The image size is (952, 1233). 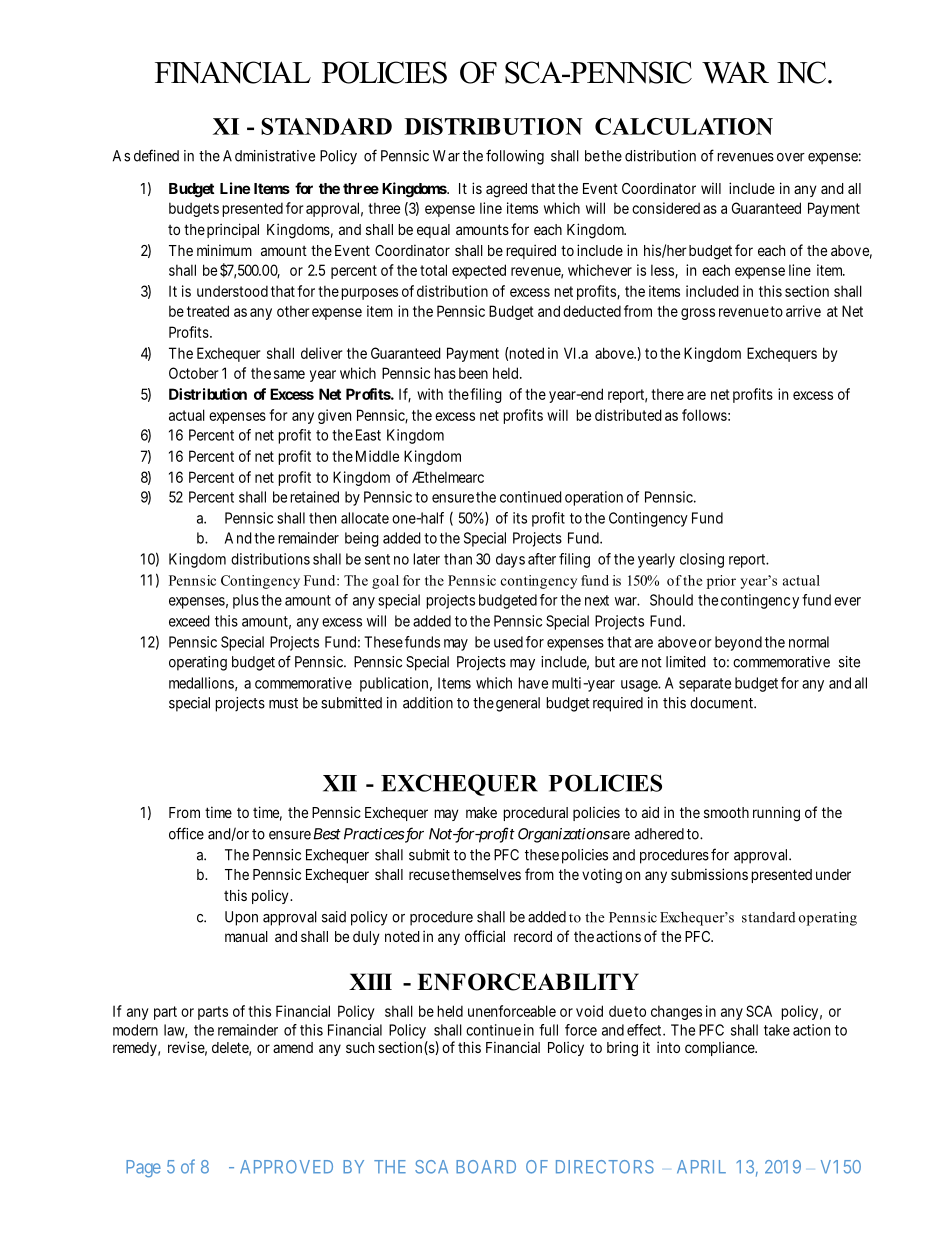 What do you see at coordinates (246, 936) in the document?
I see `manual` at bounding box center [246, 936].
